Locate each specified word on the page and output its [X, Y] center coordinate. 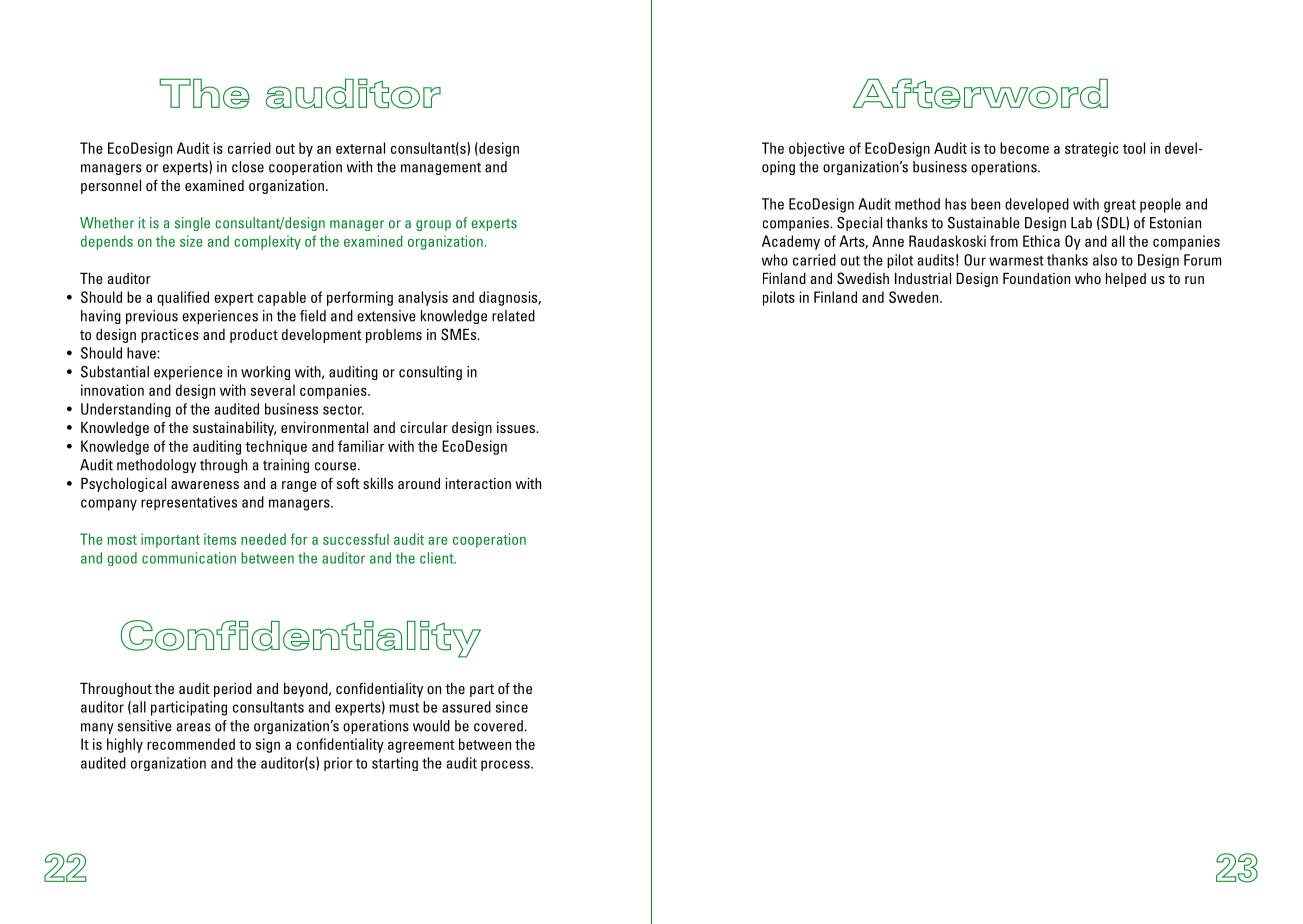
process [506, 765]
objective [817, 149]
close [248, 167]
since [512, 707]
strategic [1092, 149]
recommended [191, 744]
